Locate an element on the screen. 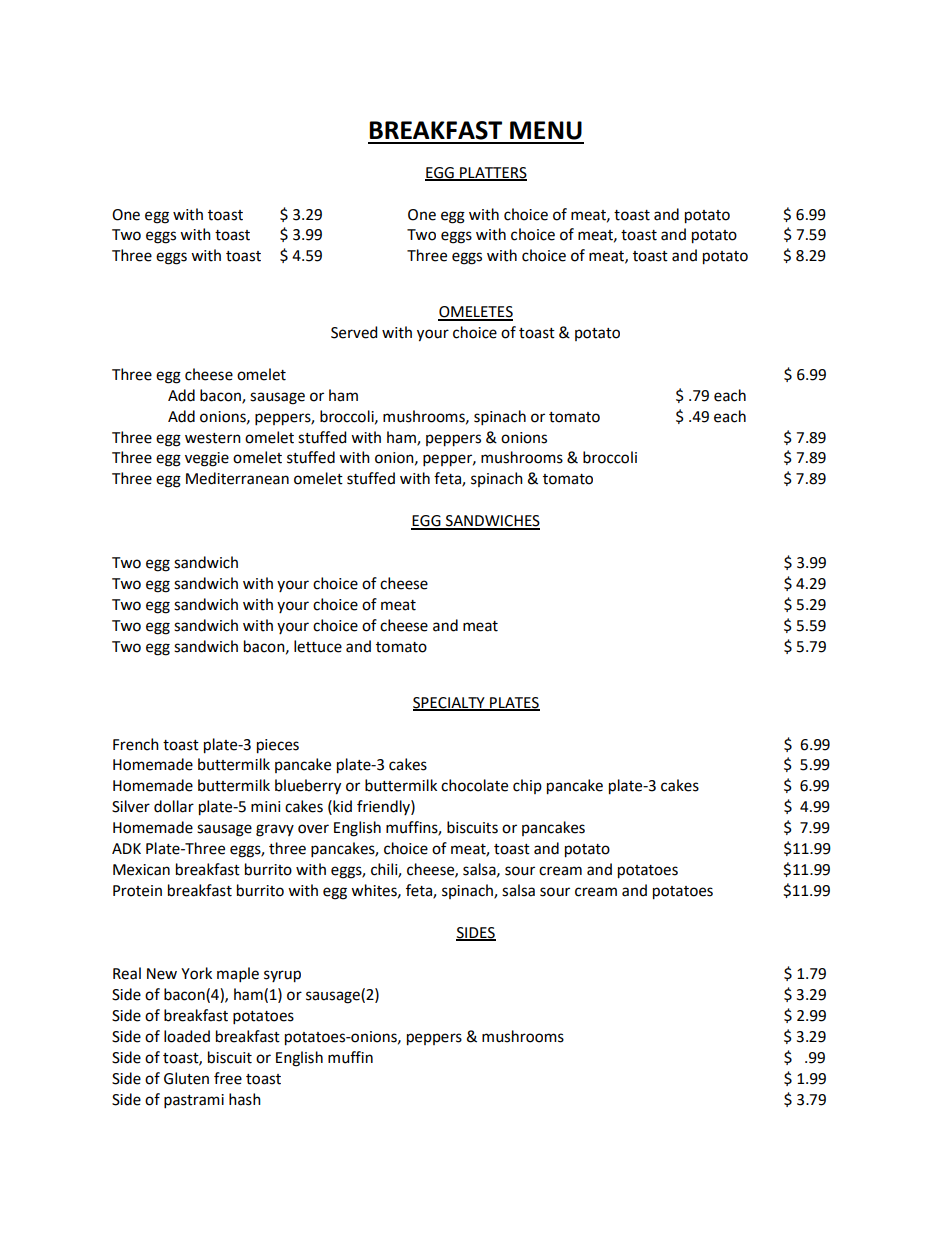 The height and width of the screenshot is (1233, 952). hash is located at coordinates (245, 1099).
